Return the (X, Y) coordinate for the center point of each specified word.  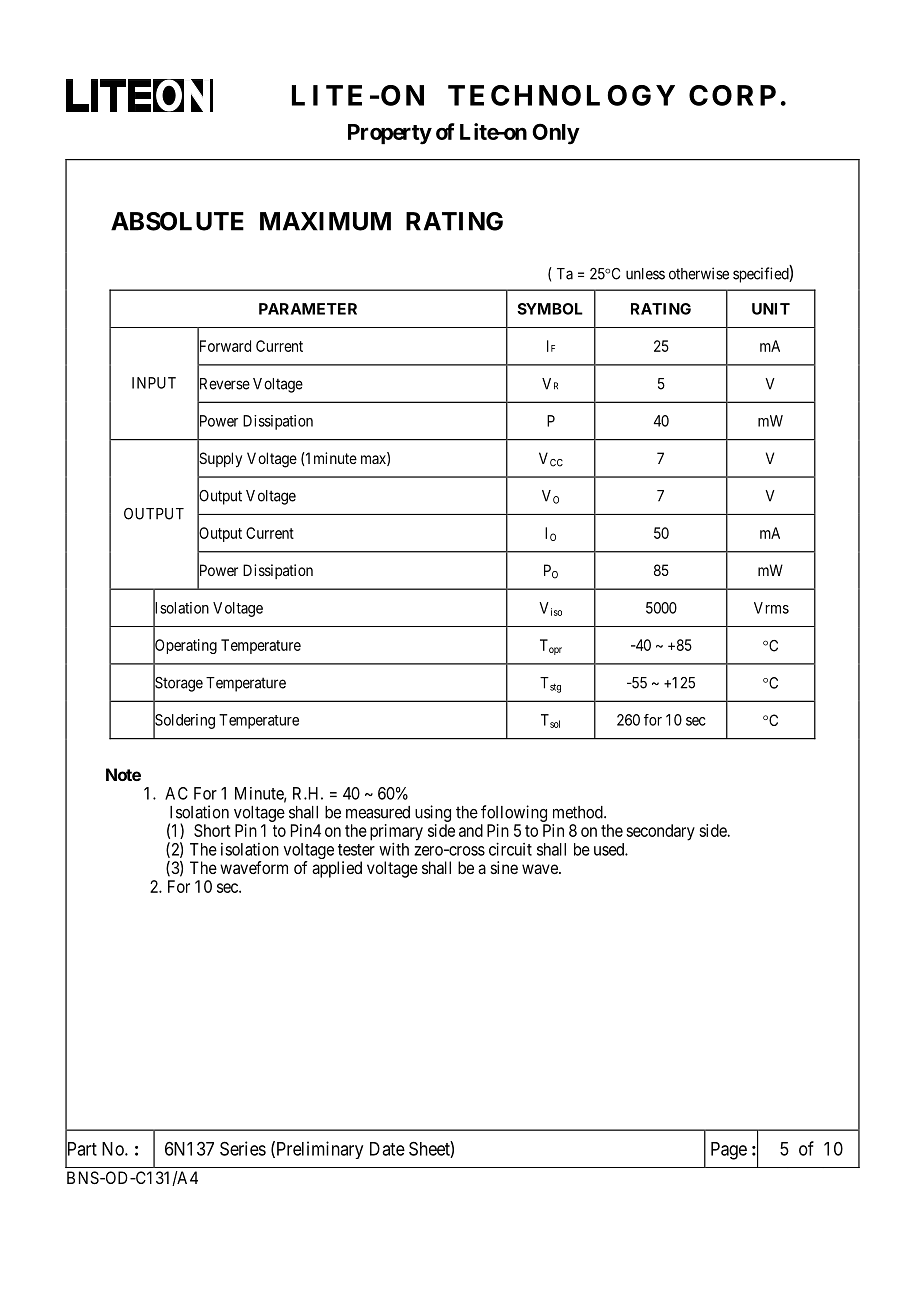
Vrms (771, 608)
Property (390, 134)
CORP (732, 95)
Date (387, 1149)
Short (212, 830)
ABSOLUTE (177, 221)
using (433, 813)
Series (243, 1148)
